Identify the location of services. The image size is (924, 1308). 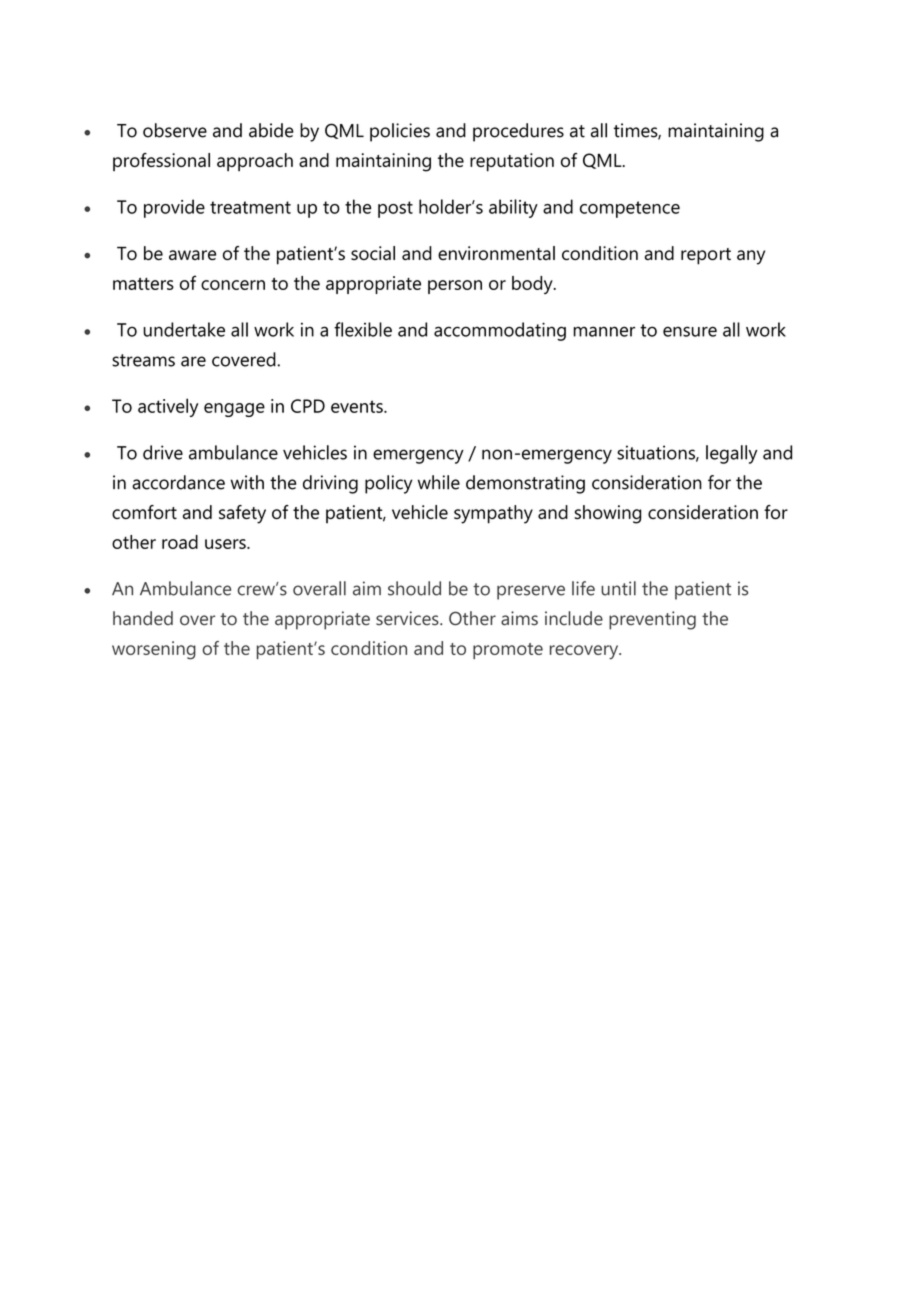
(408, 618).
